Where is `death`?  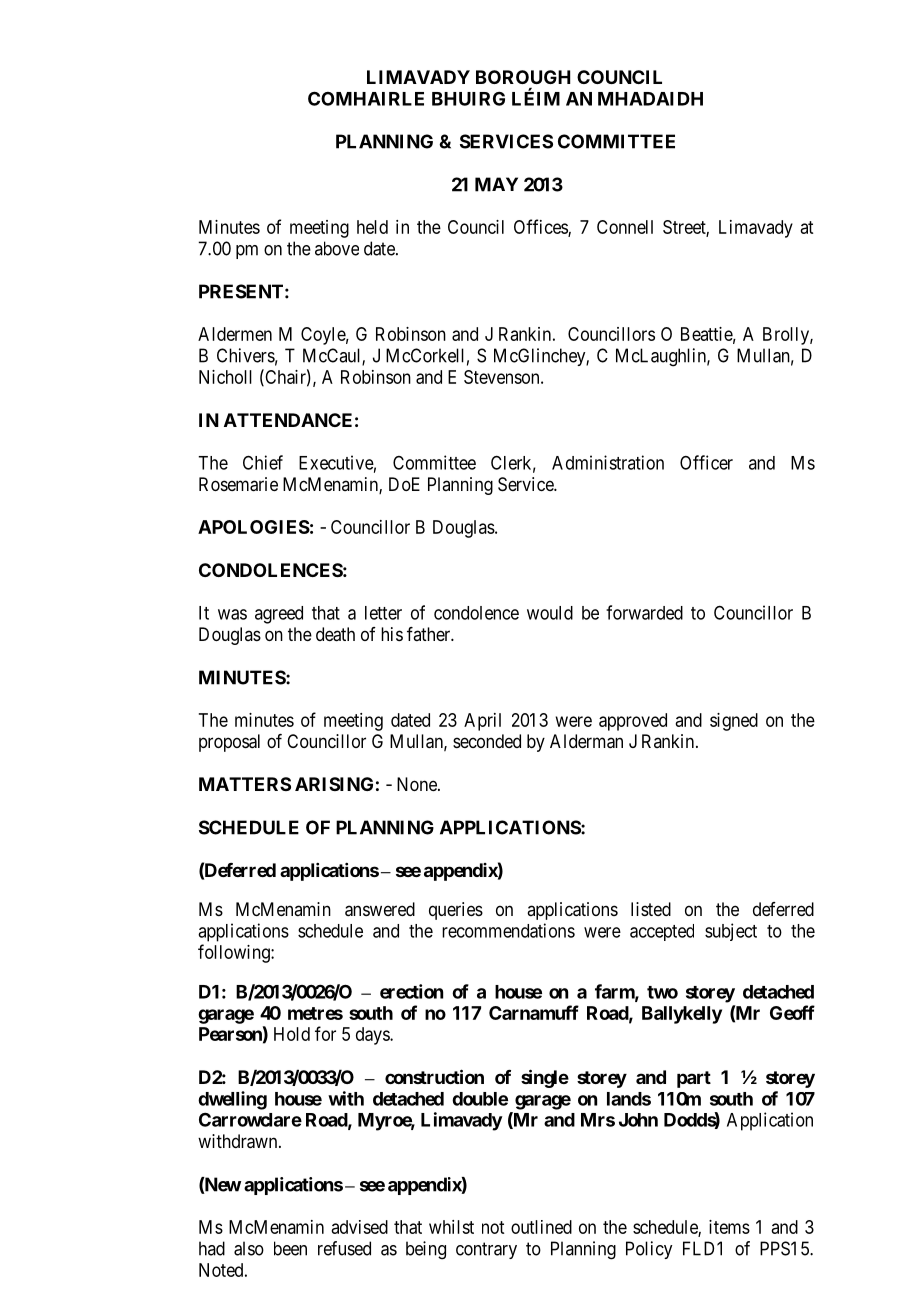
death is located at coordinates (335, 634).
